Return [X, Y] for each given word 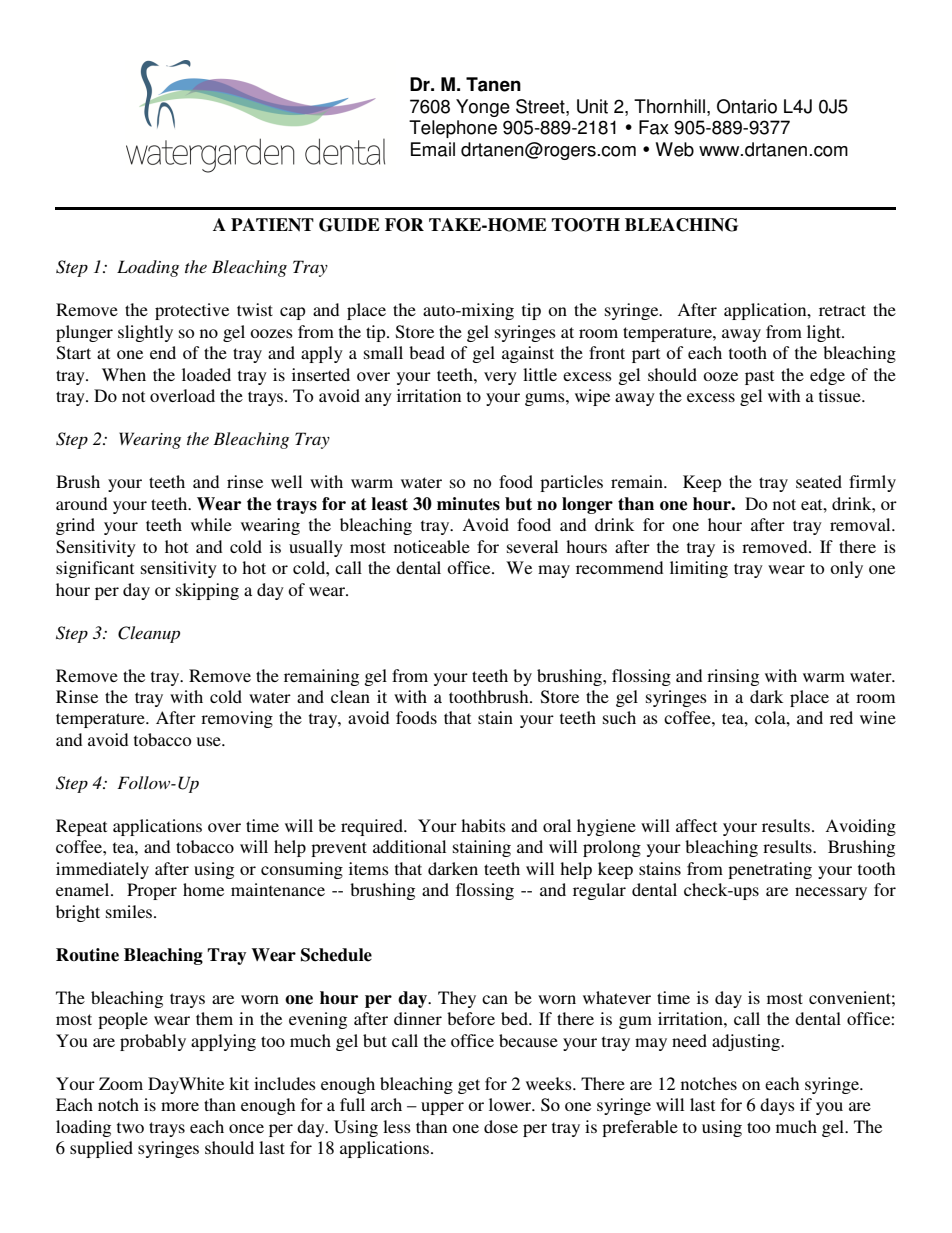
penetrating [770, 870]
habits [483, 825]
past [759, 377]
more [180, 1106]
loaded [206, 374]
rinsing [733, 677]
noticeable [432, 546]
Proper [152, 891]
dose [501, 1126]
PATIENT [272, 225]
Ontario [747, 106]
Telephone [453, 129]
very [500, 378]
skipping [207, 591]
